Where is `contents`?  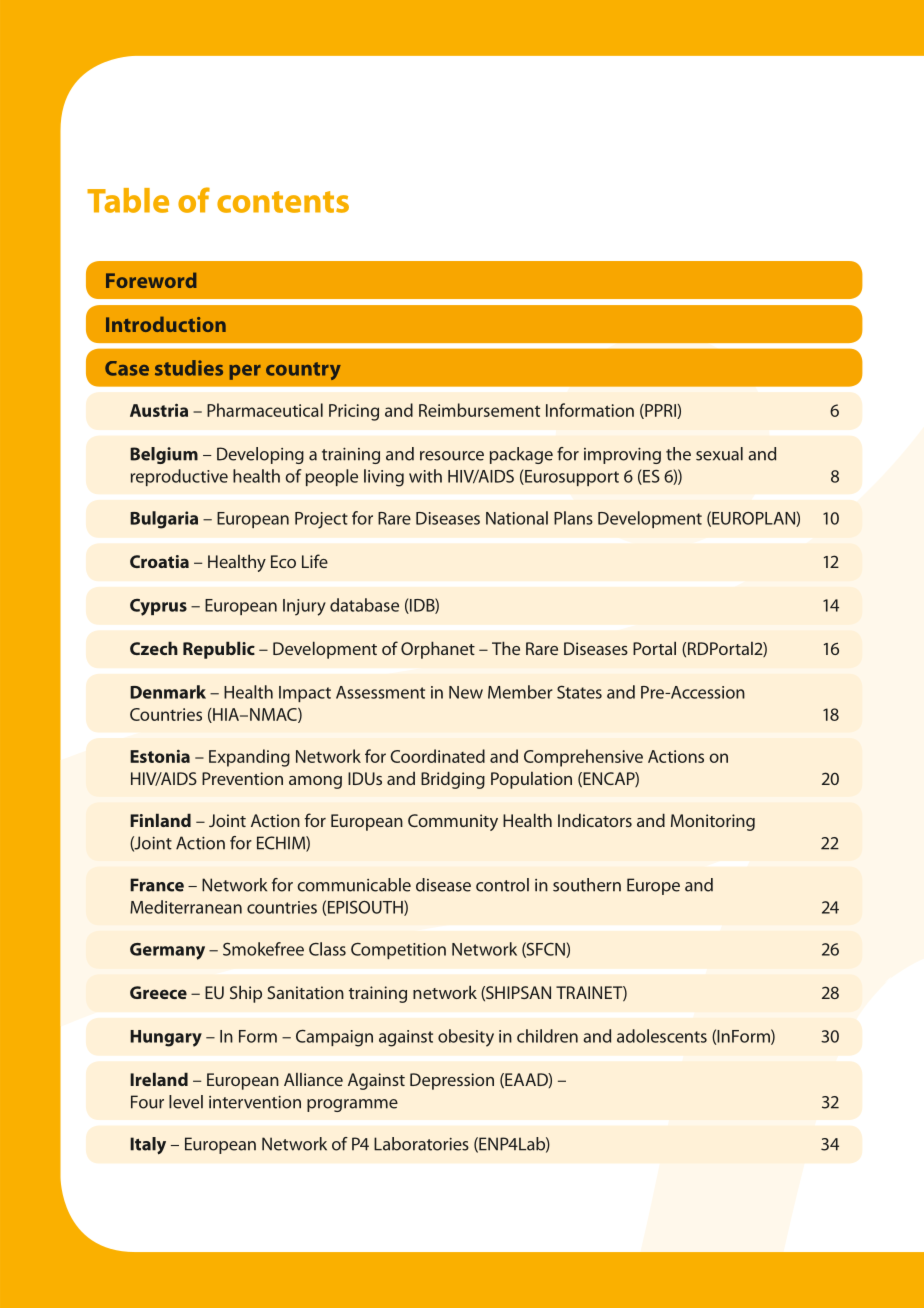 contents is located at coordinates (283, 202).
